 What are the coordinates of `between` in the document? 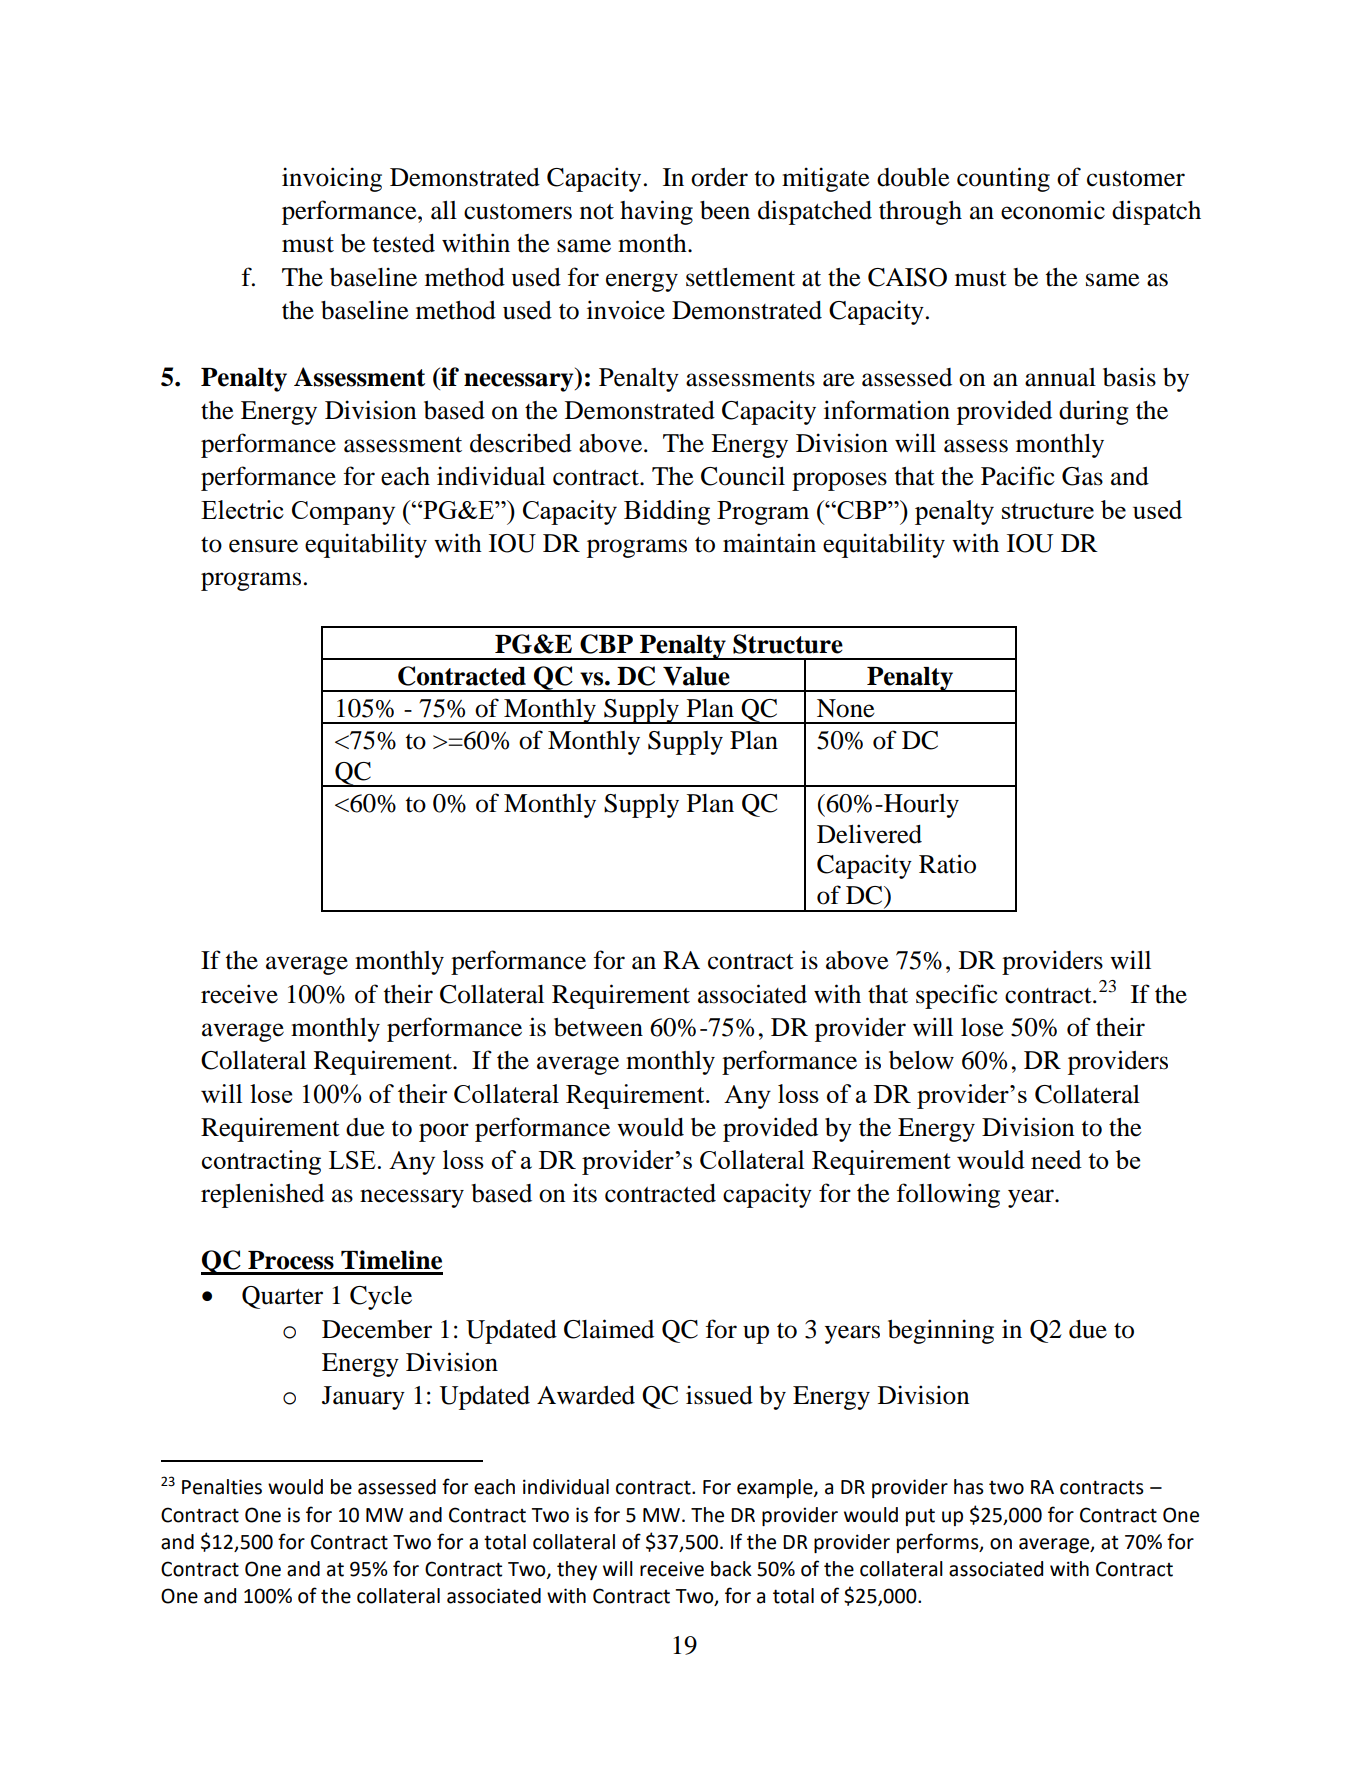 It's located at (598, 1027).
